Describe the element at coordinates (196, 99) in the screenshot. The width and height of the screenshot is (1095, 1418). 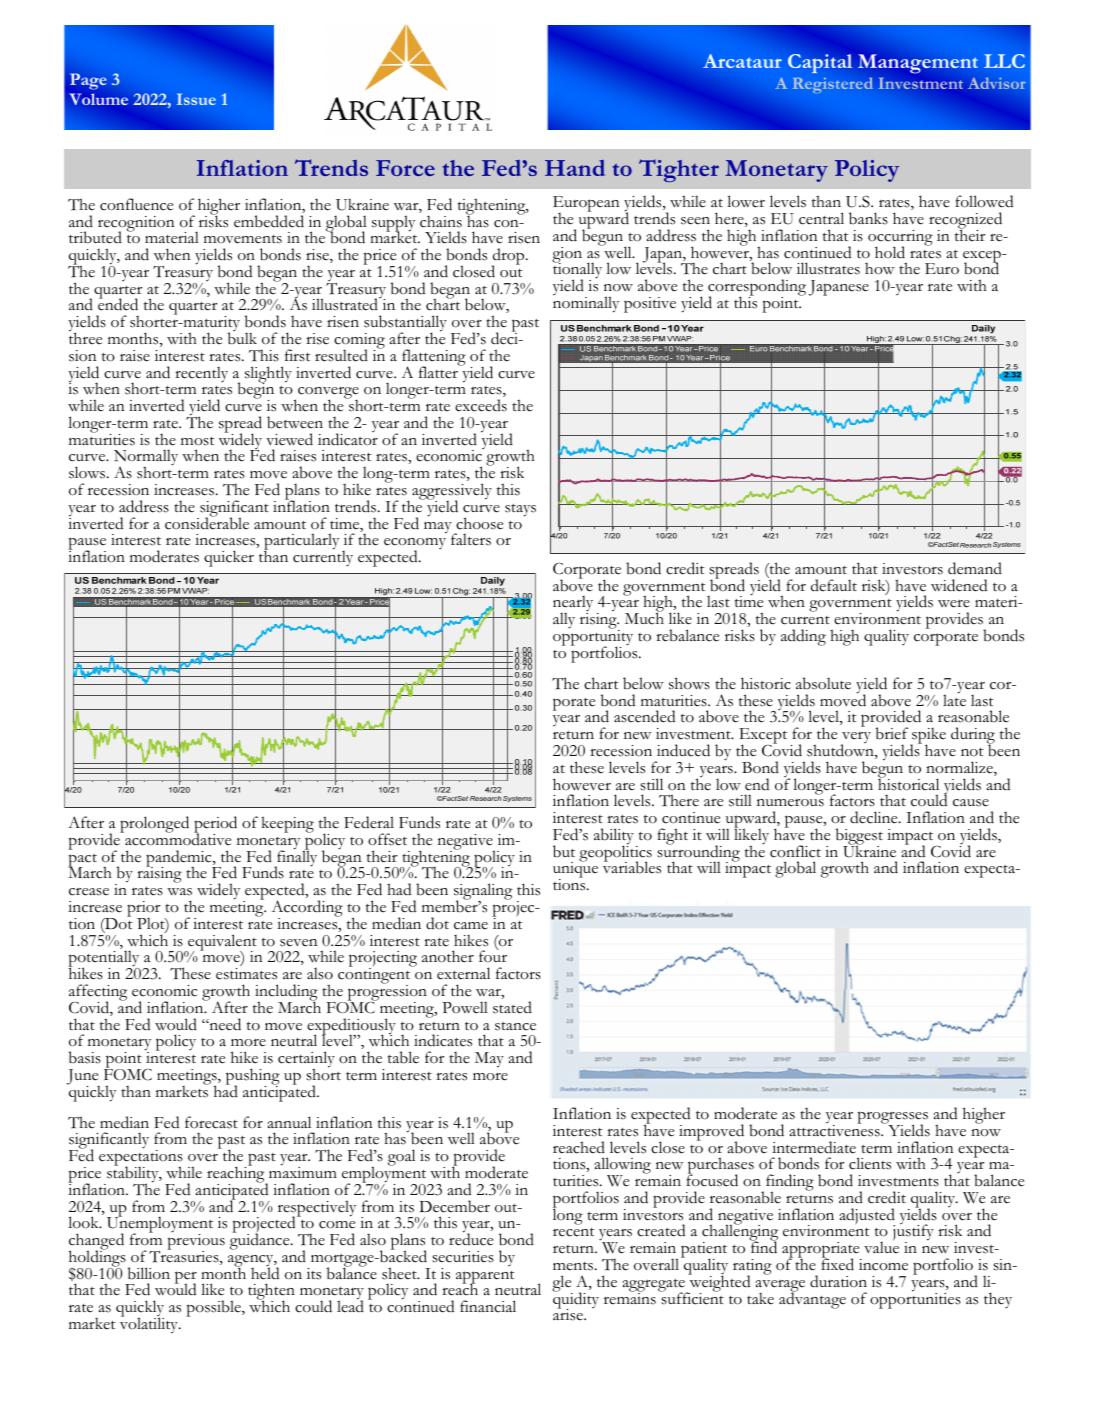
I see `Issue` at that location.
